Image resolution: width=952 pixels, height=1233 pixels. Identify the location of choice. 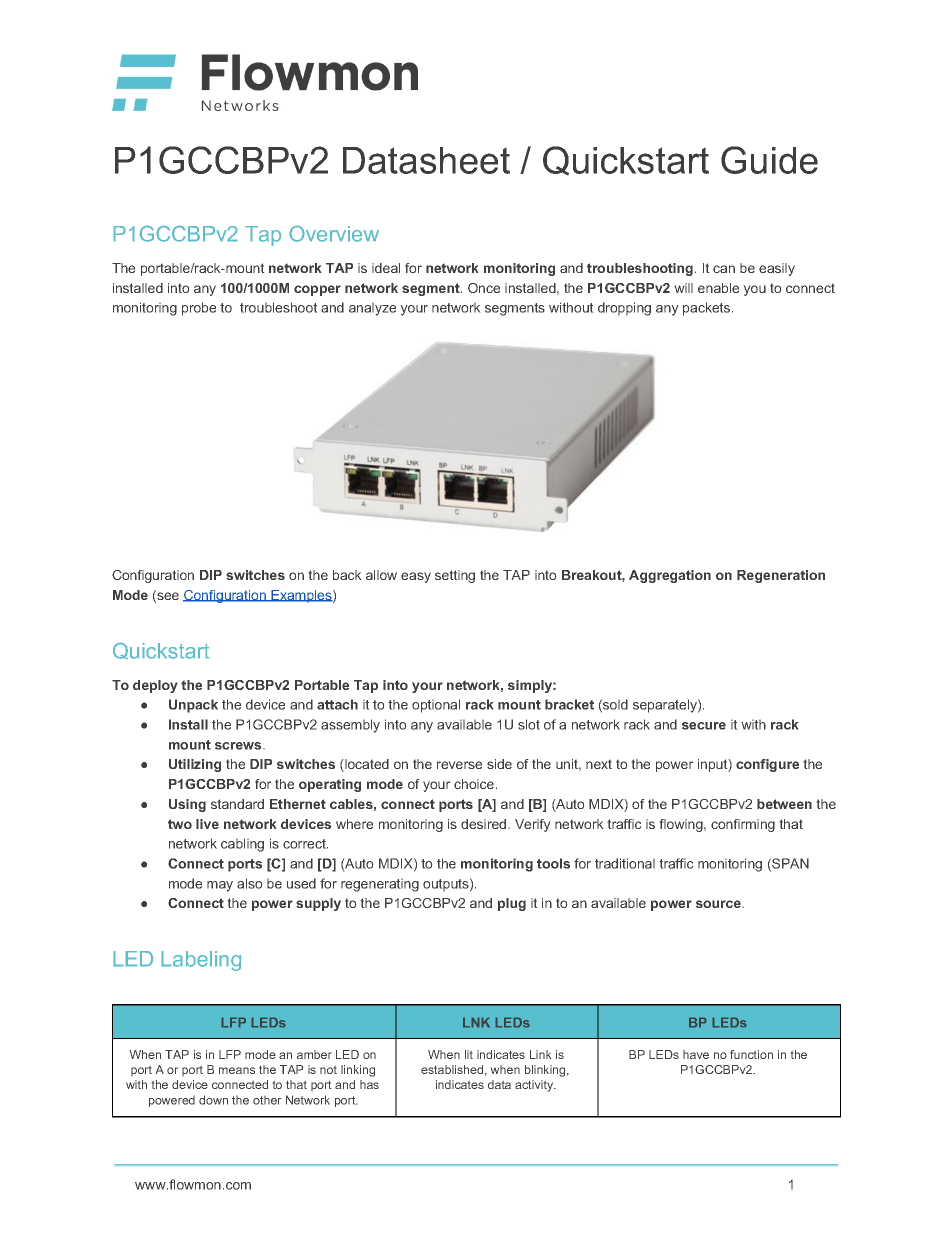
(475, 784).
